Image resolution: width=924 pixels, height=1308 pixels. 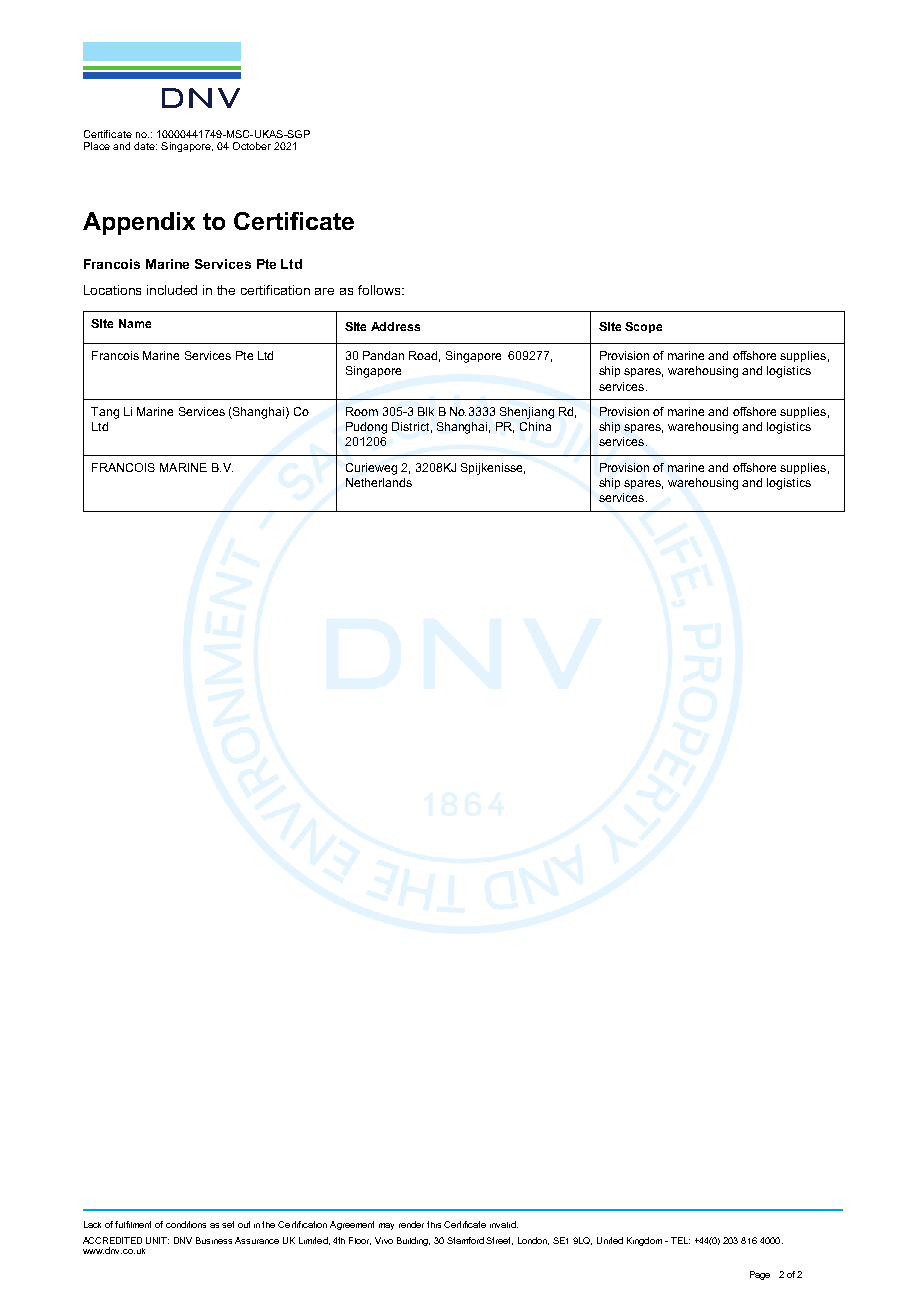 What do you see at coordinates (383, 355) in the page?
I see `Pandan` at bounding box center [383, 355].
